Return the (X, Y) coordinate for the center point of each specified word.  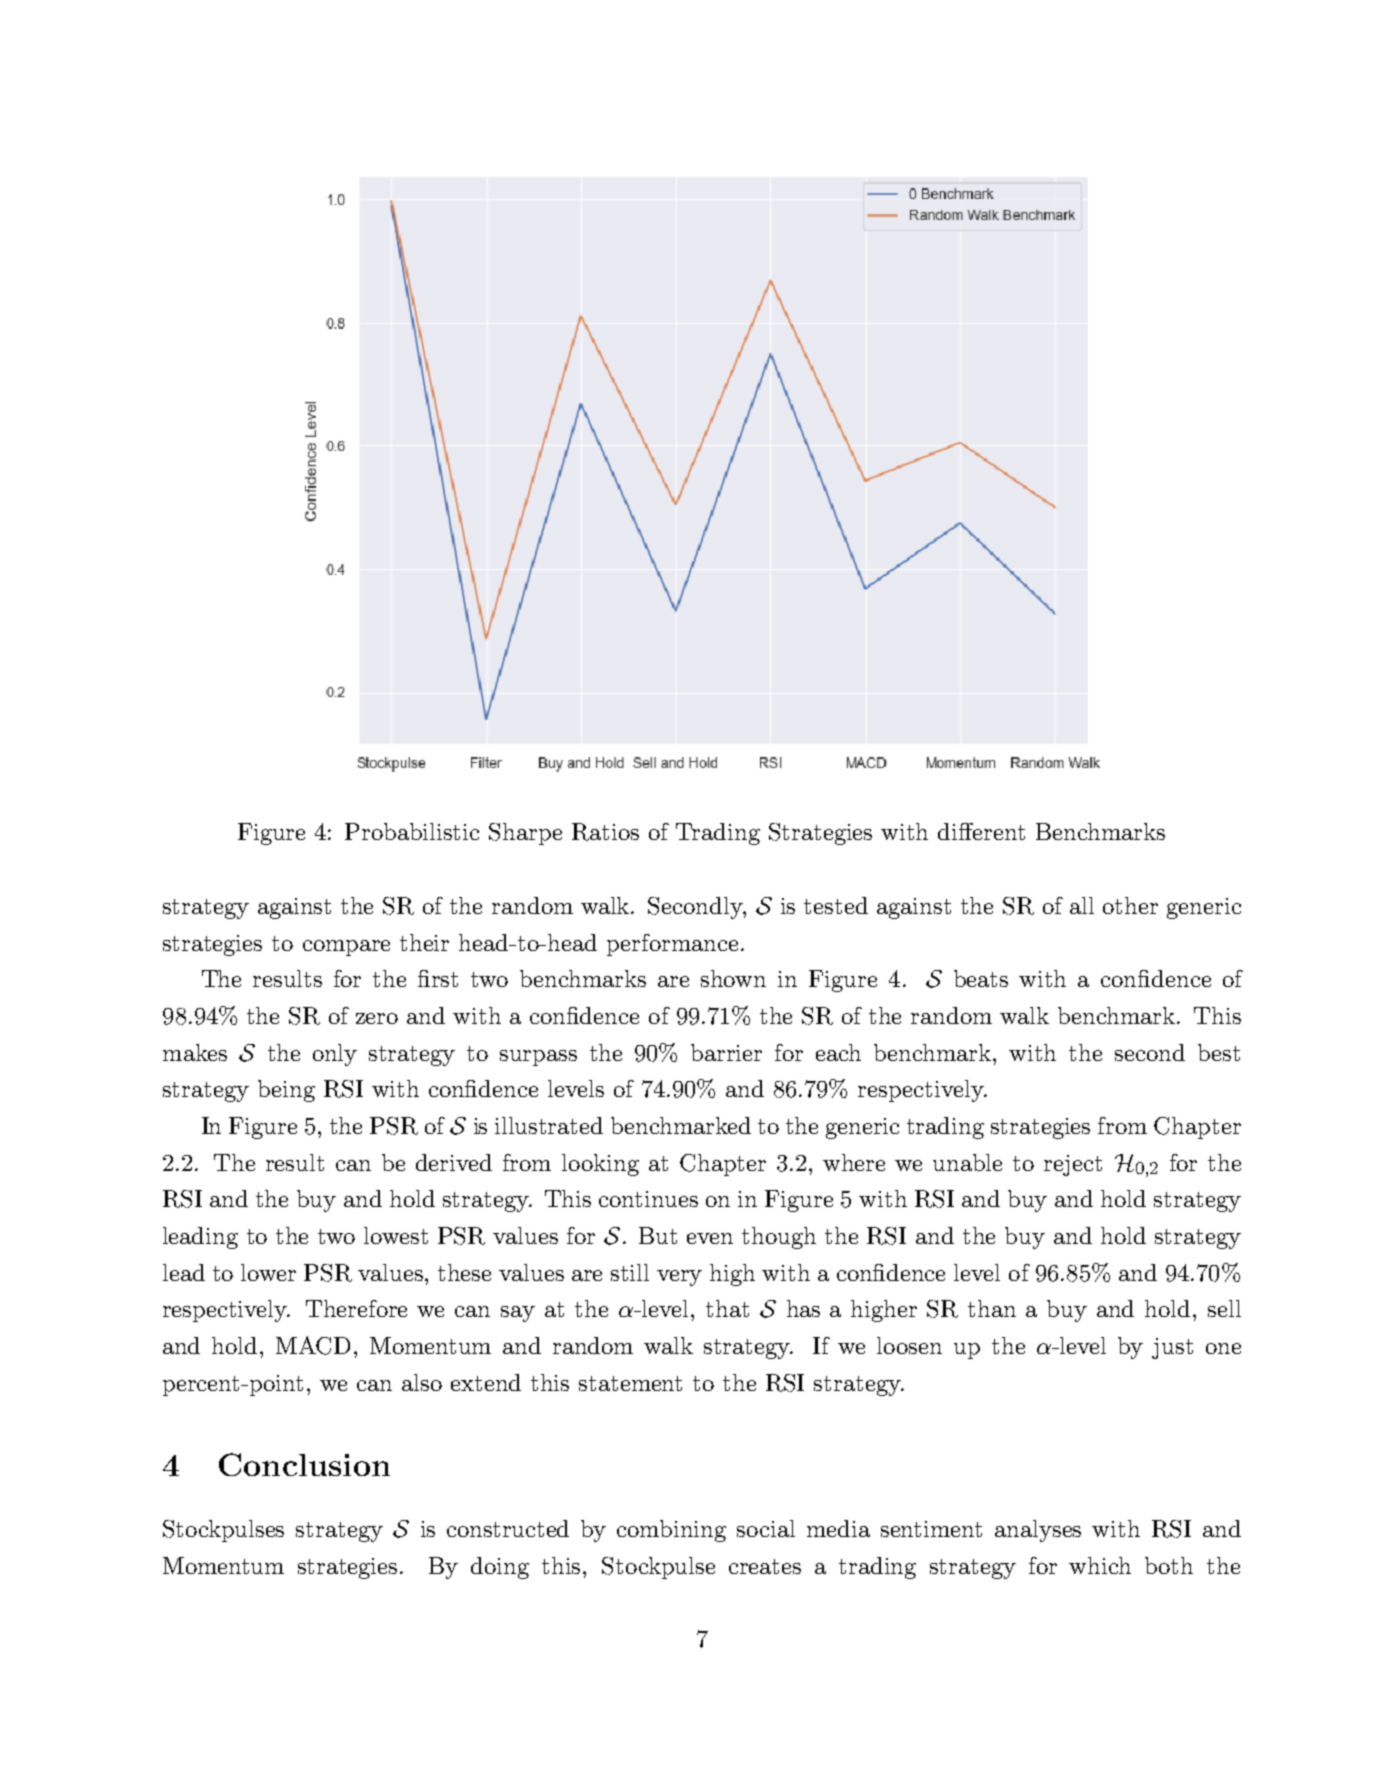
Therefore (356, 1308)
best (1219, 1052)
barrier (726, 1052)
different (981, 831)
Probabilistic (412, 831)
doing (500, 1568)
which (1100, 1565)
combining (671, 1531)
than (992, 1308)
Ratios (605, 832)
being (286, 1091)
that (727, 1308)
